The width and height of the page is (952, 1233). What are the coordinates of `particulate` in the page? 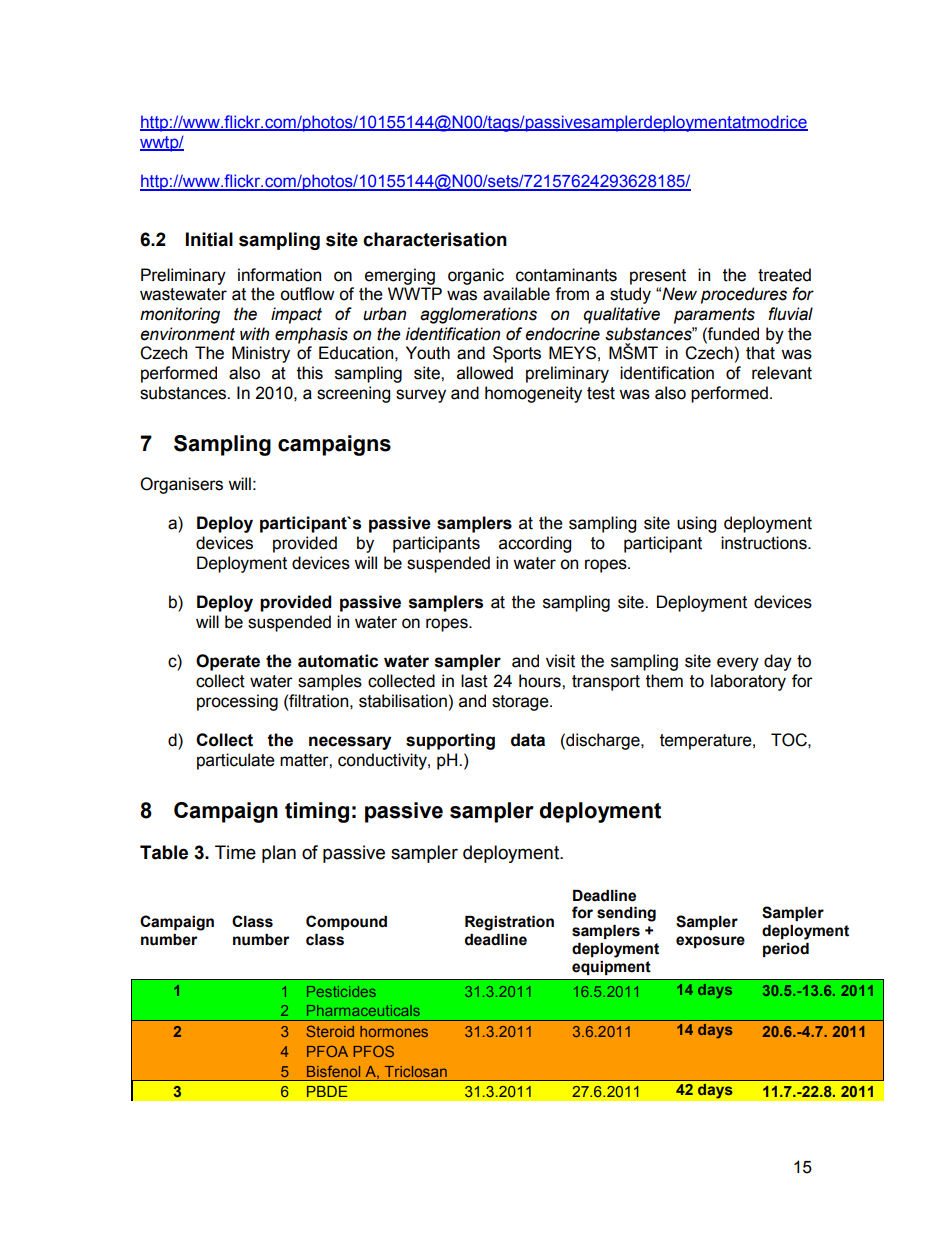 It's located at (236, 761).
